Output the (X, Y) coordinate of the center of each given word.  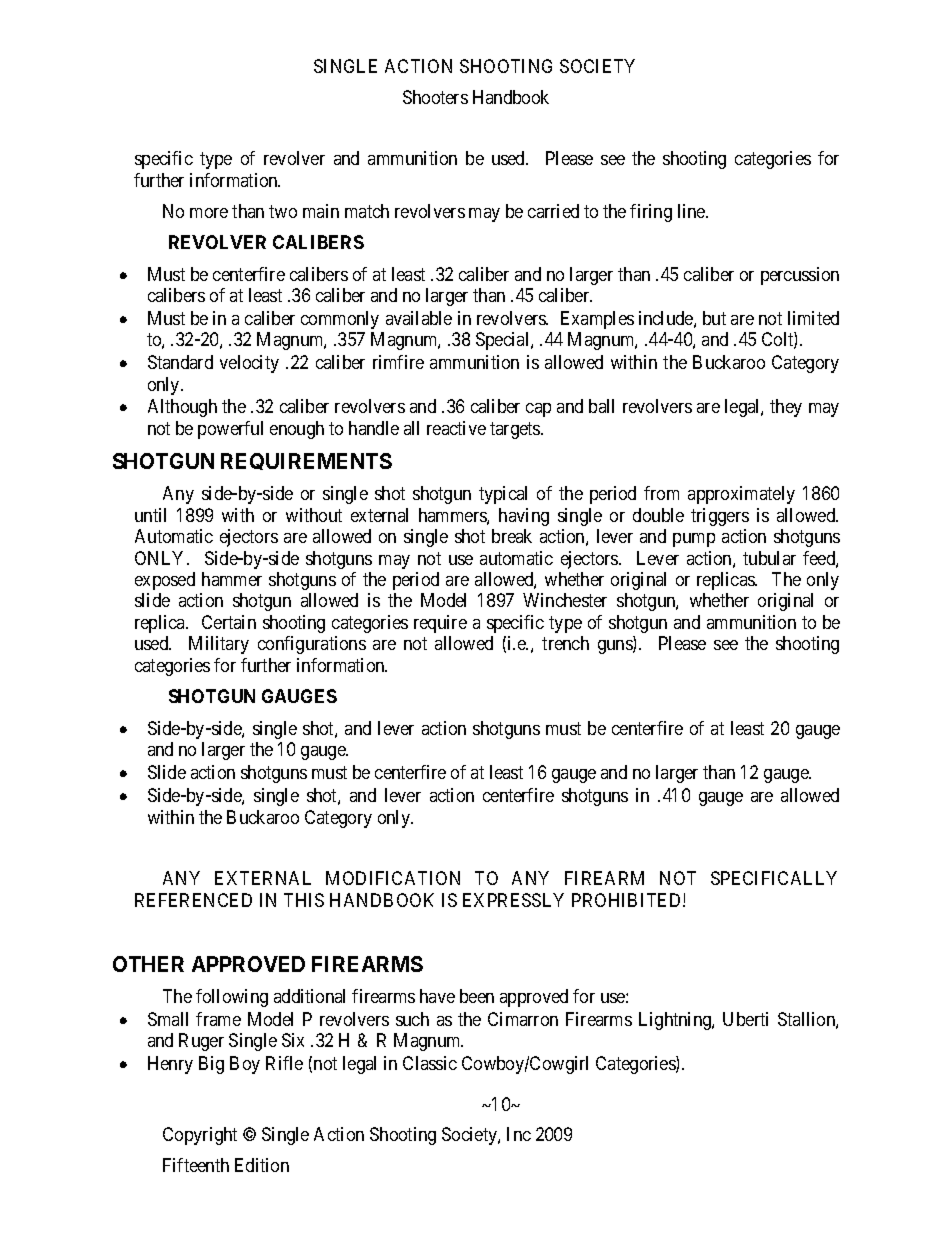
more (209, 213)
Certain (229, 622)
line (692, 211)
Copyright (200, 1136)
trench (565, 643)
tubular (769, 558)
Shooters (435, 97)
